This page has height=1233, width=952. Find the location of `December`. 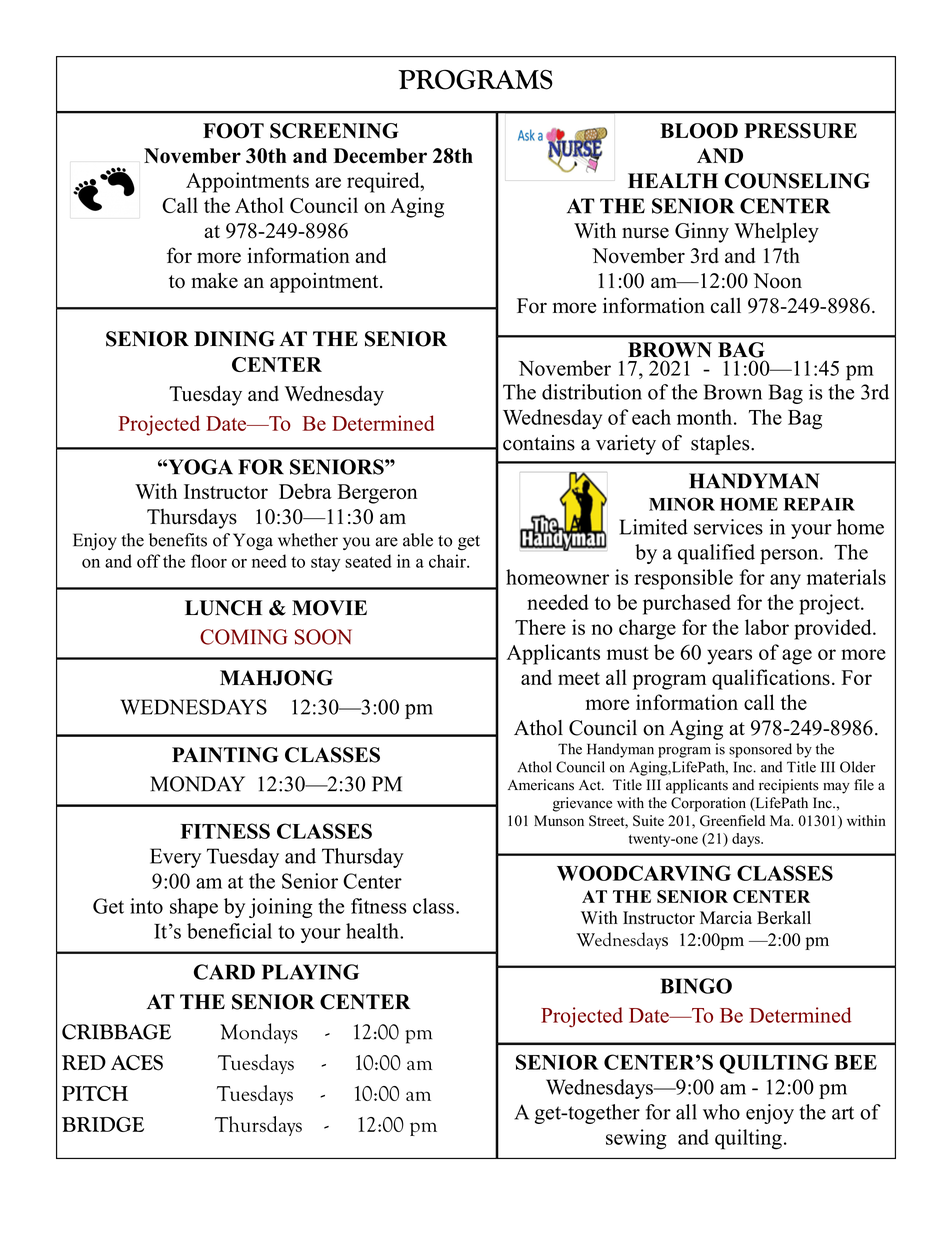

December is located at coordinates (380, 156).
